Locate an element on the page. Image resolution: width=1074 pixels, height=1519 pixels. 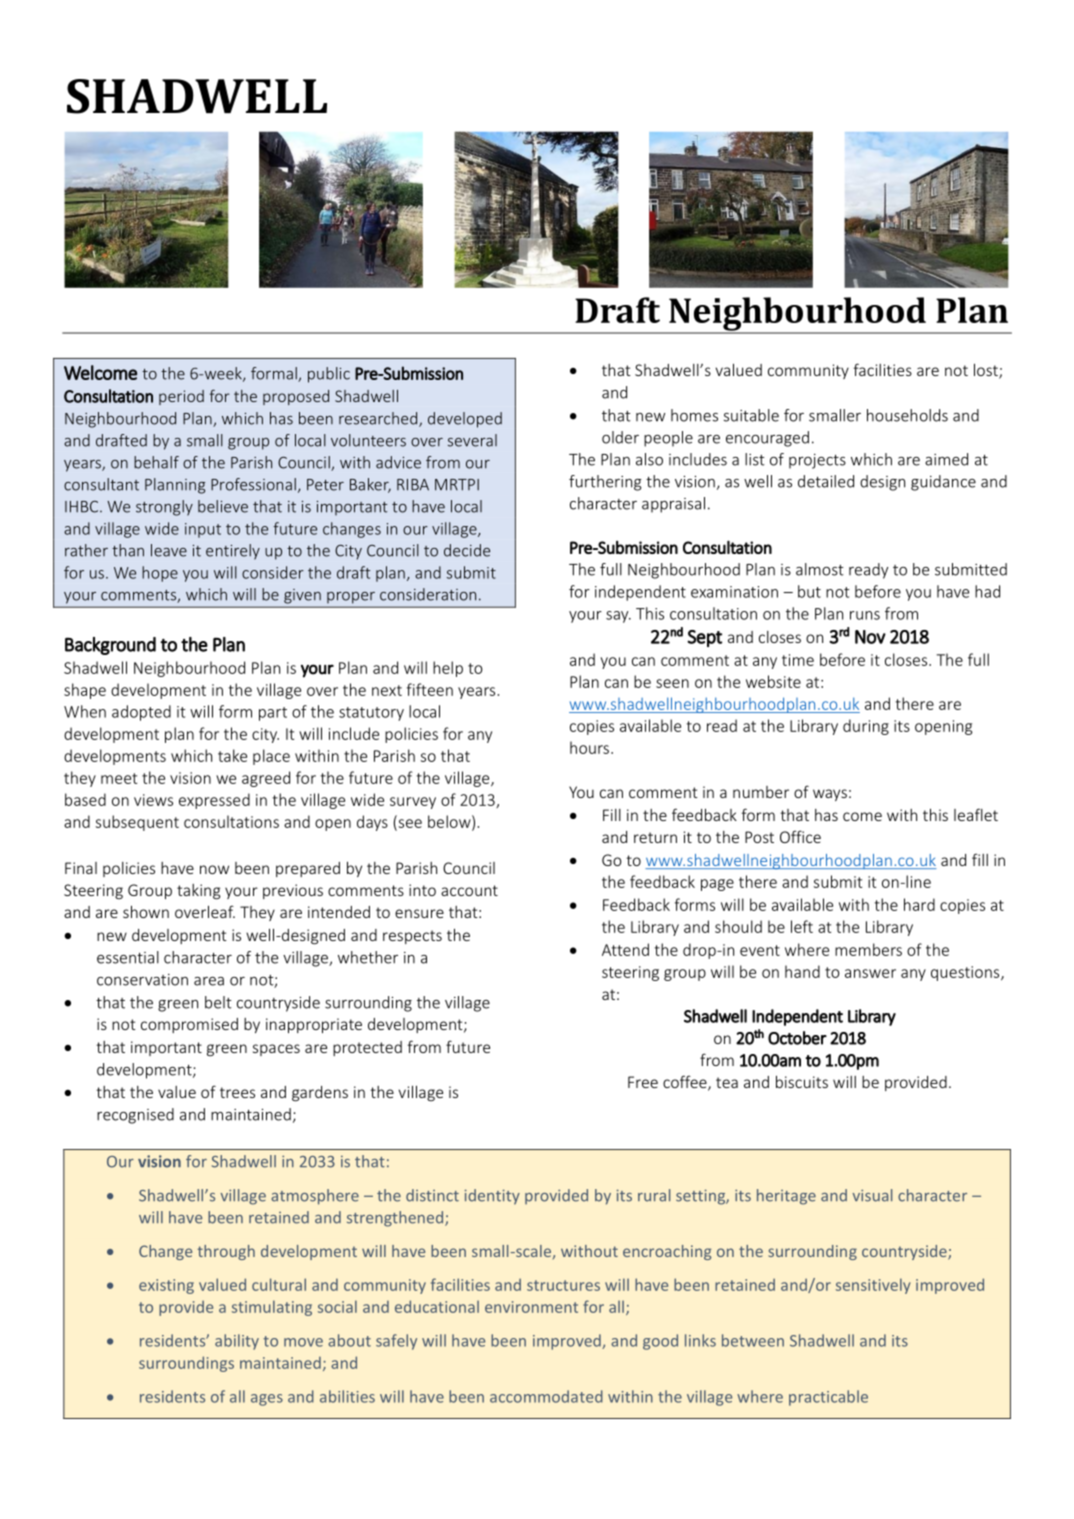
households is located at coordinates (907, 415).
